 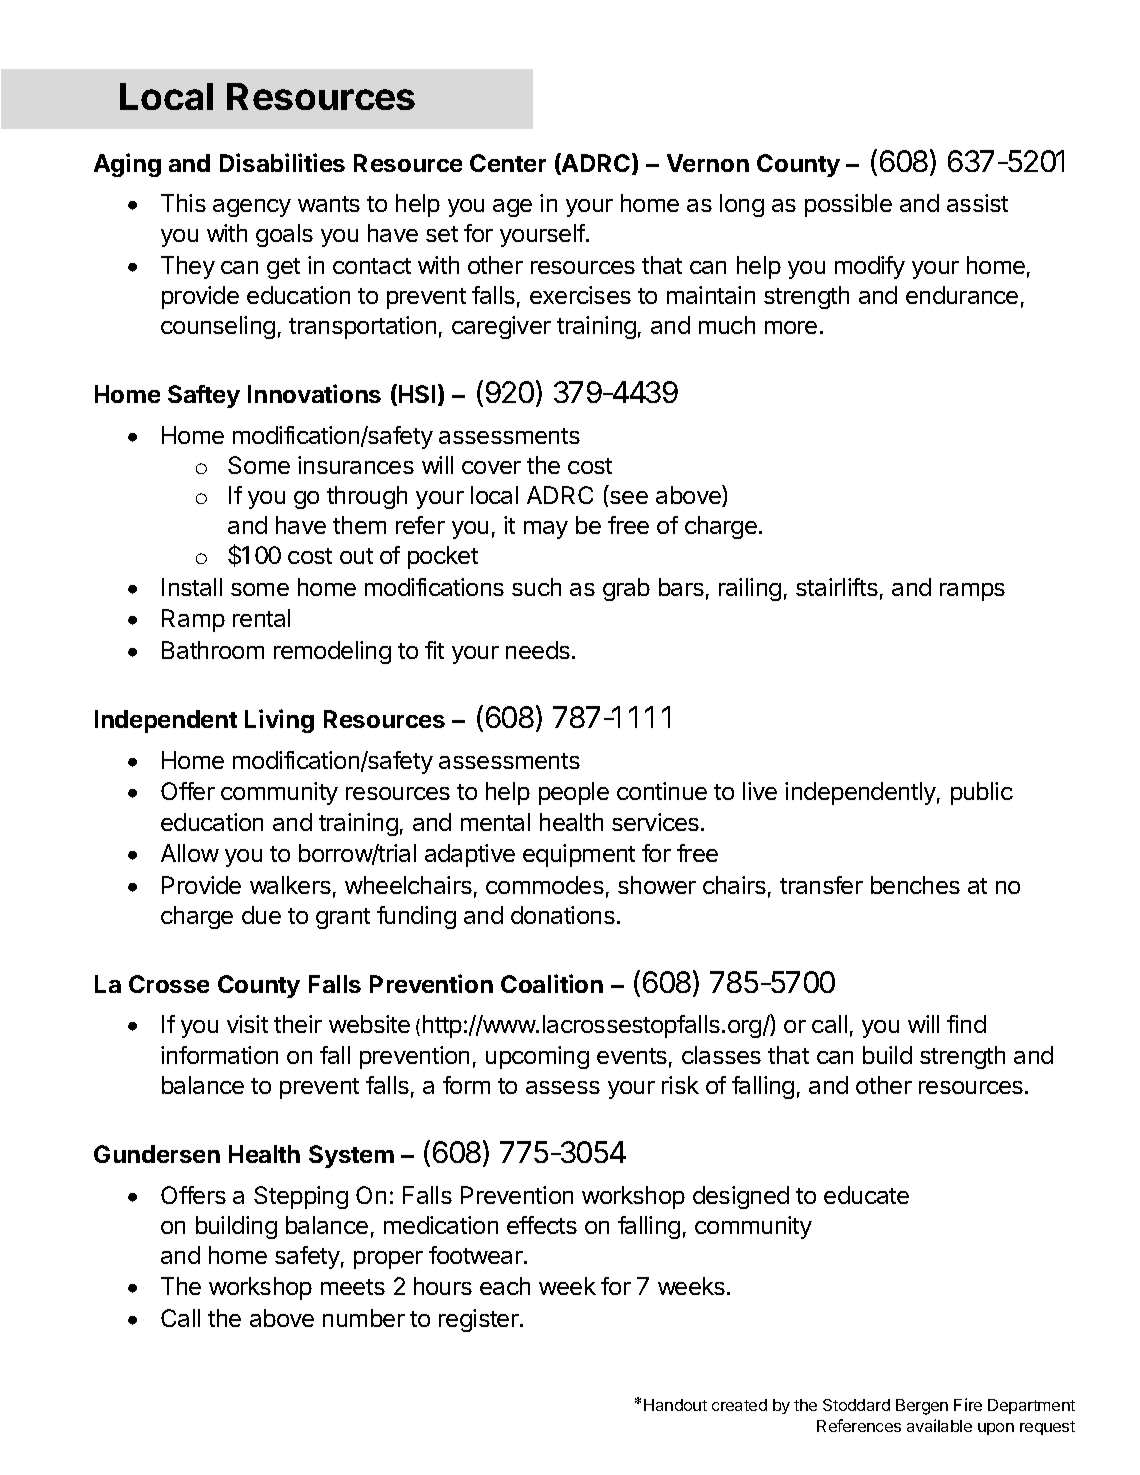 I want to click on Allow, so click(x=190, y=853).
